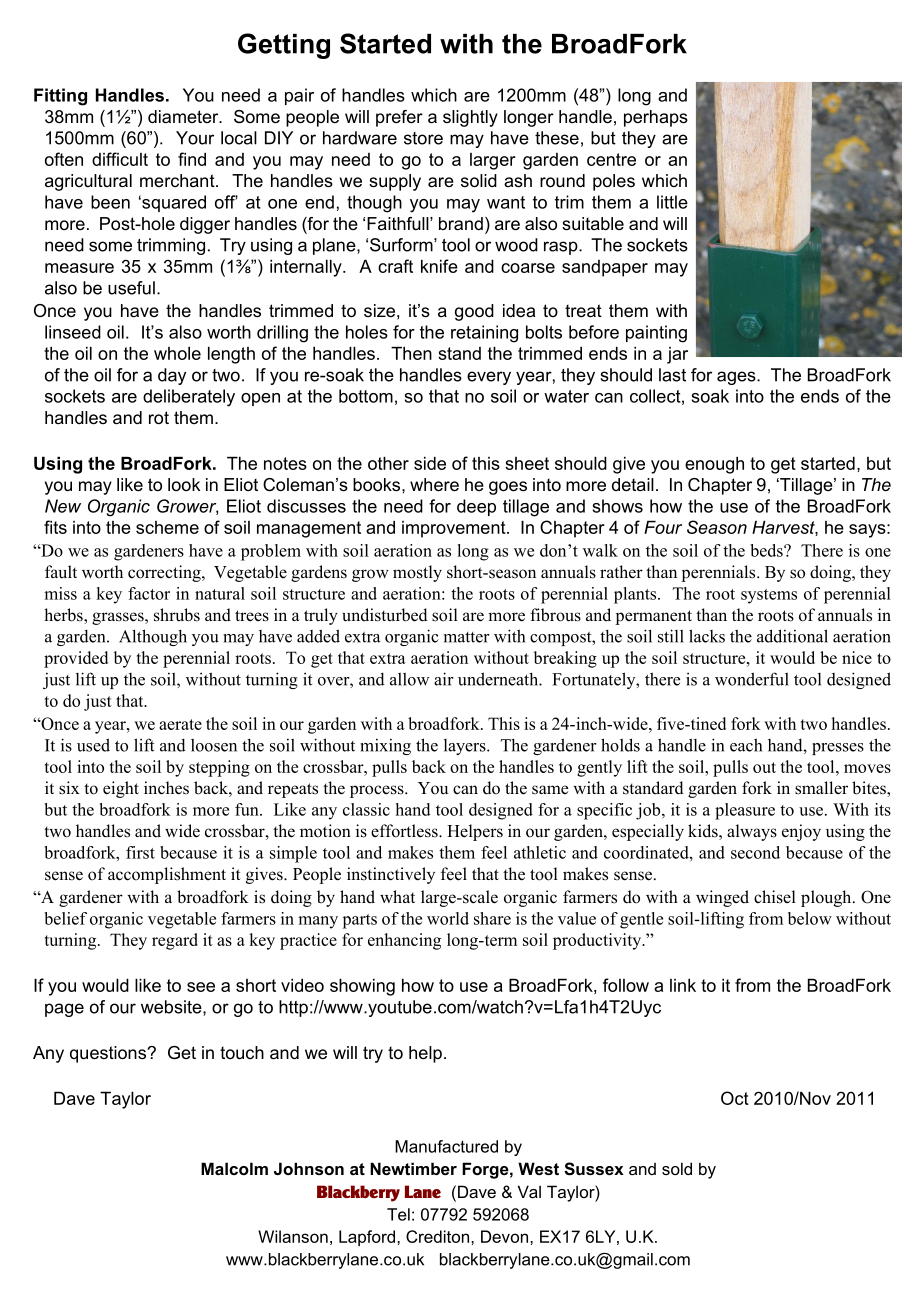 Image resolution: width=924 pixels, height=1308 pixels. What do you see at coordinates (467, 637) in the screenshot?
I see `matter` at bounding box center [467, 637].
